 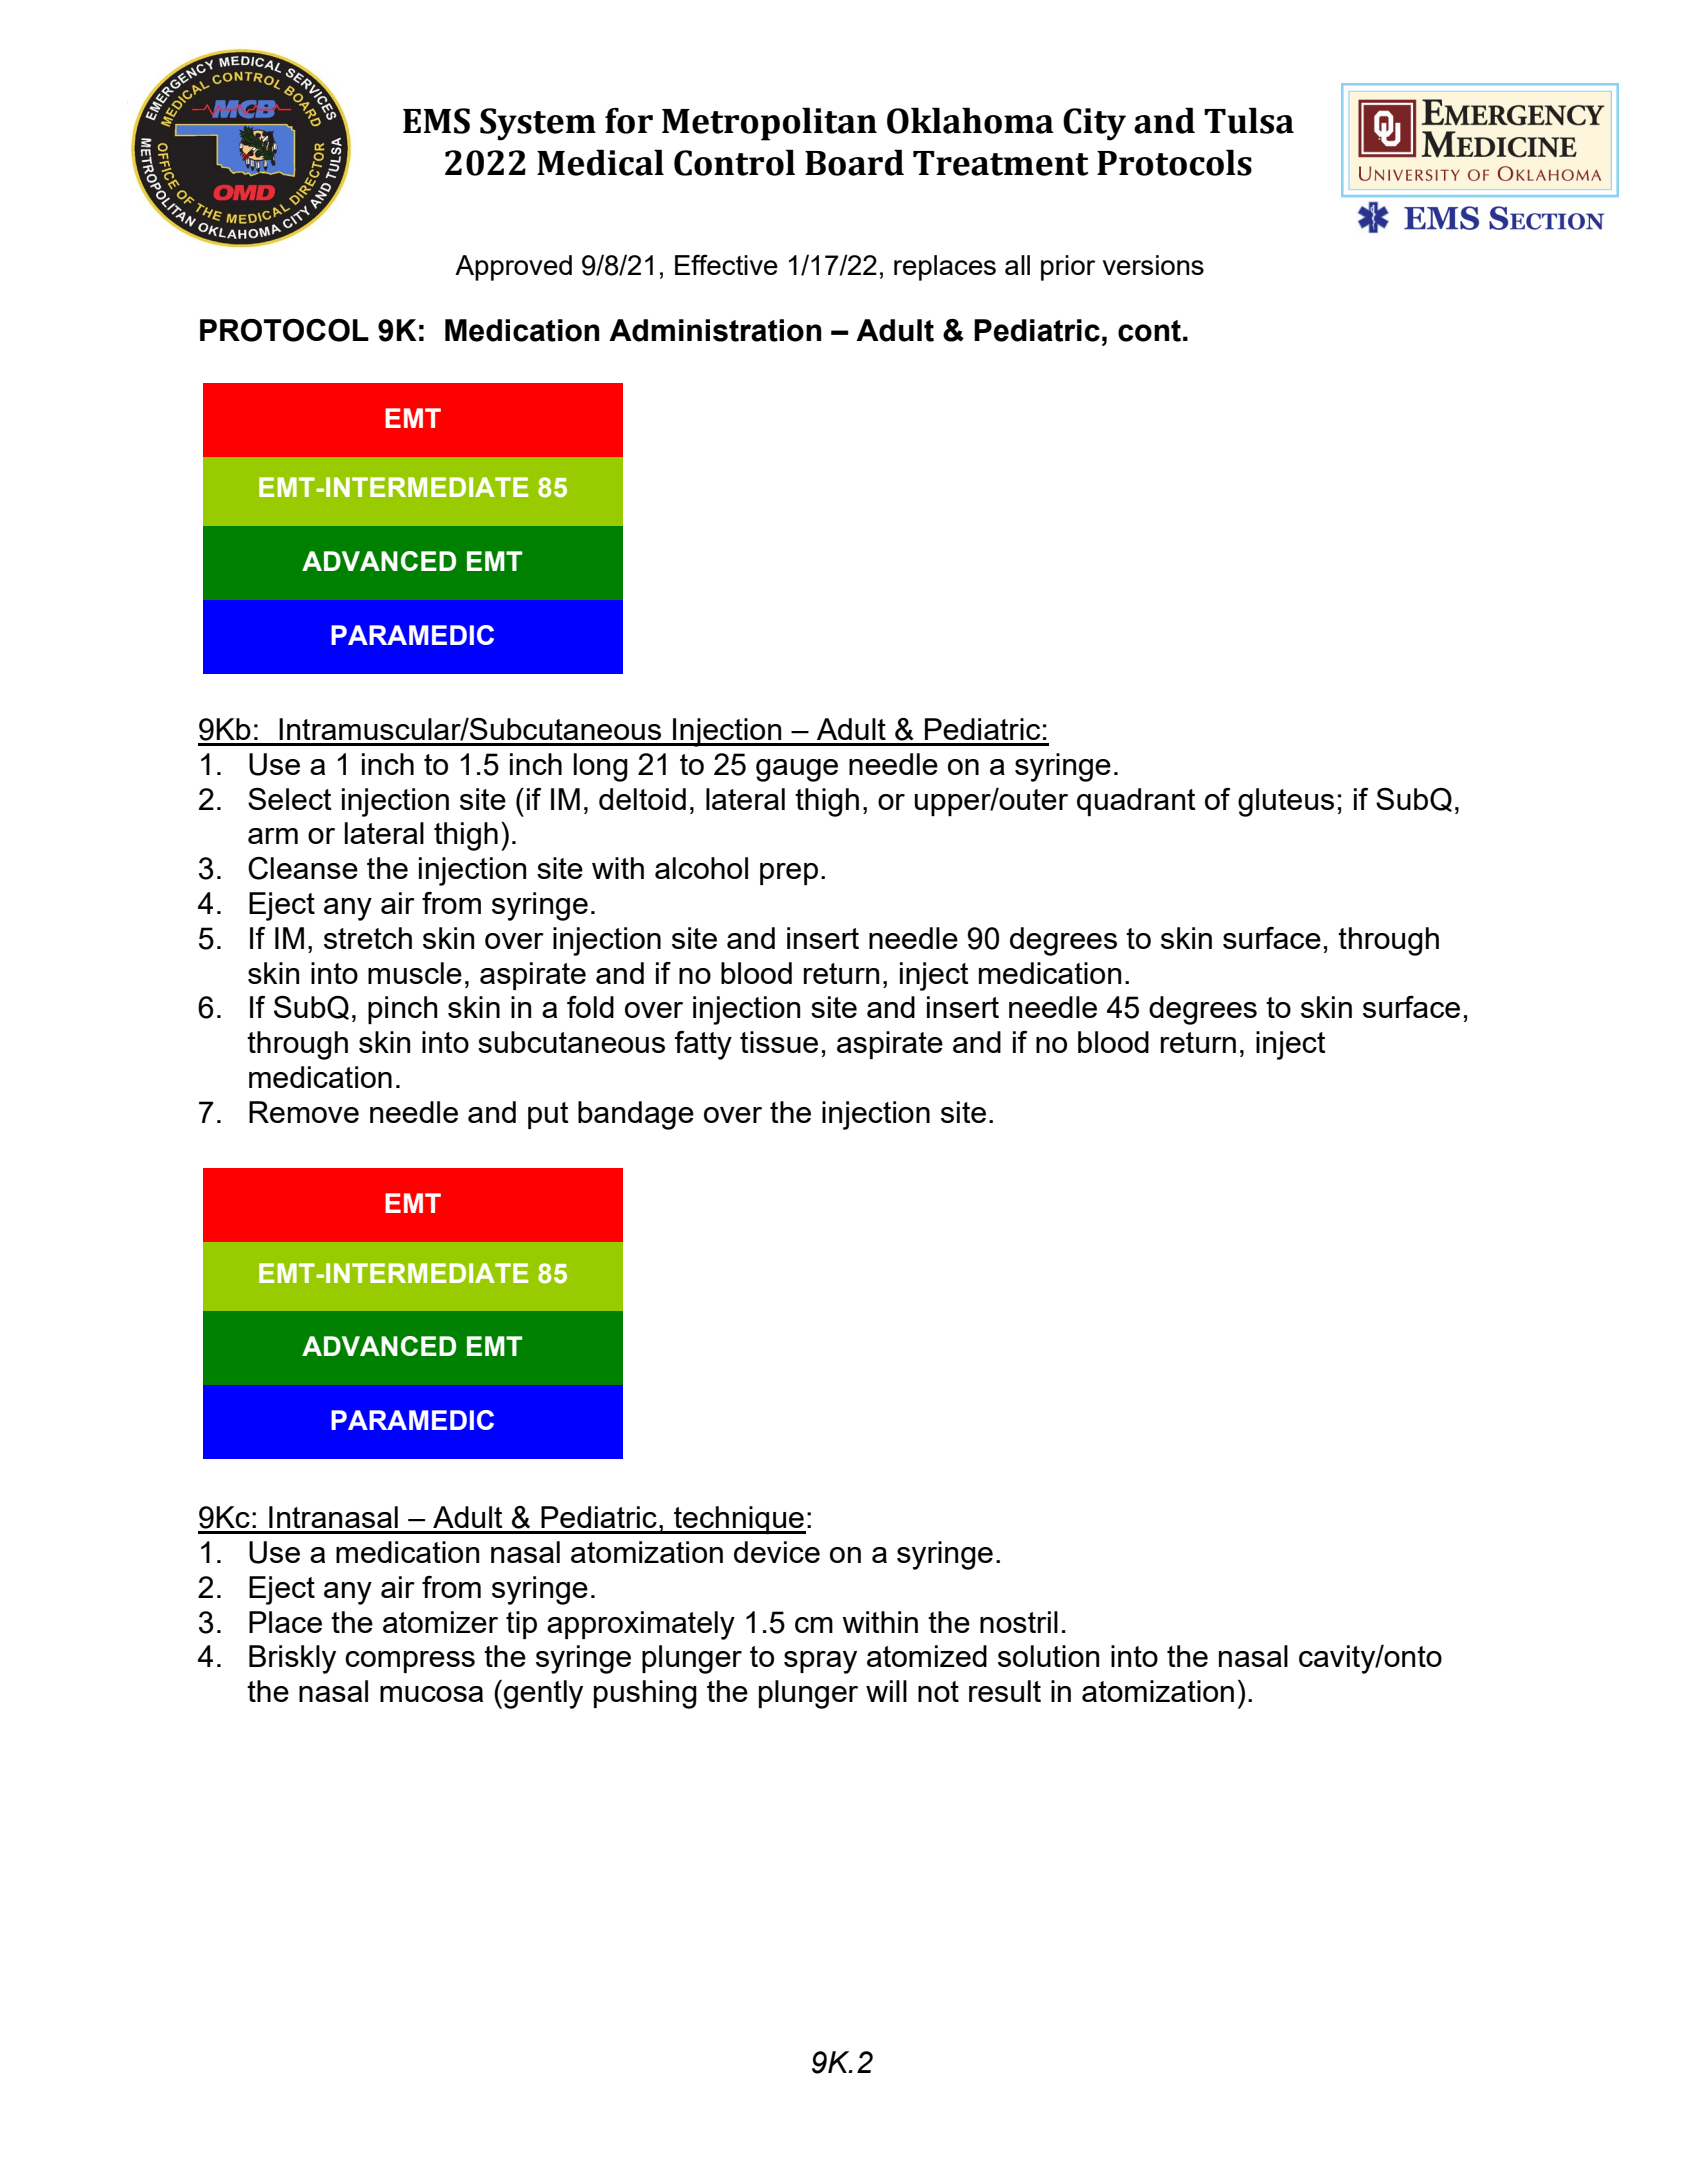 I want to click on gauge, so click(x=797, y=770).
